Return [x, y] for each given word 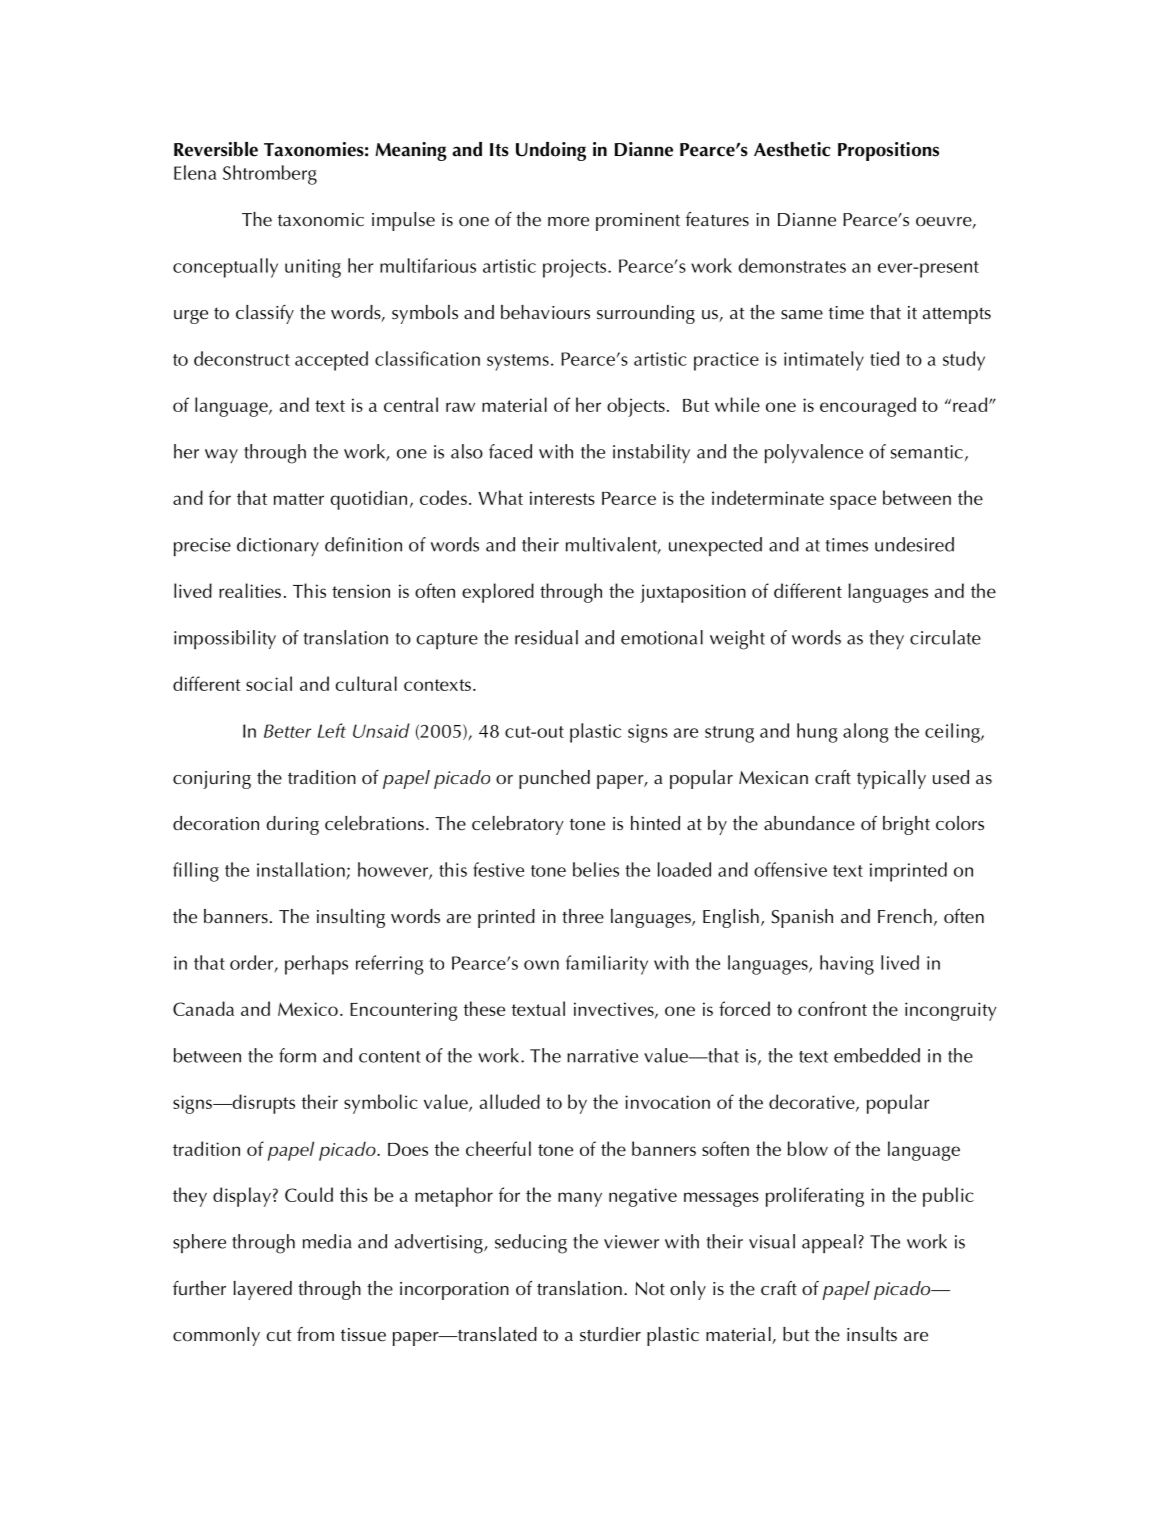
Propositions [888, 151]
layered [262, 1290]
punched [554, 779]
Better [287, 731]
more [568, 222]
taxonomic [321, 219]
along [866, 733]
